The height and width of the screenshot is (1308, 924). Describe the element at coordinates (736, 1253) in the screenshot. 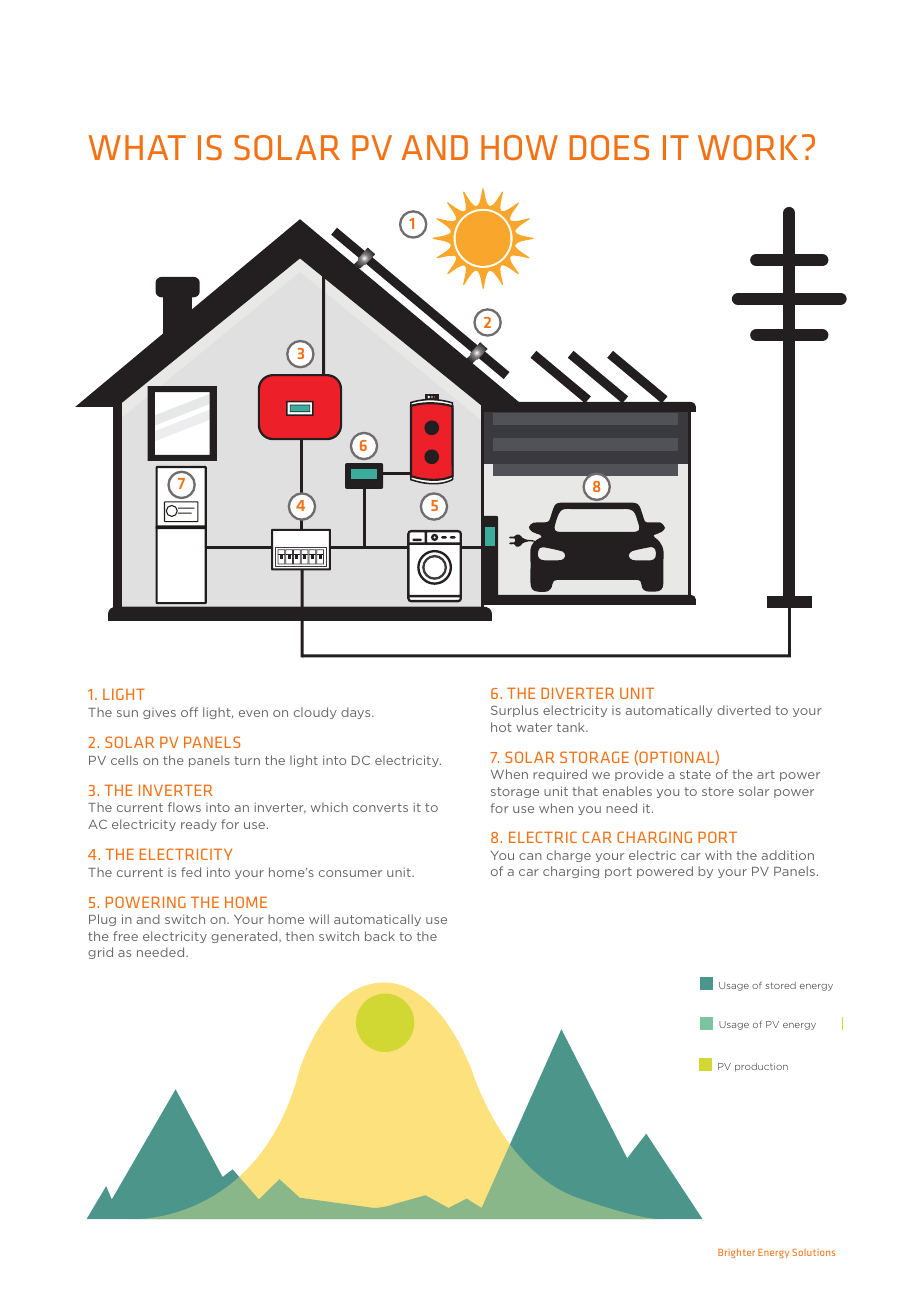

I see `Brighter` at that location.
